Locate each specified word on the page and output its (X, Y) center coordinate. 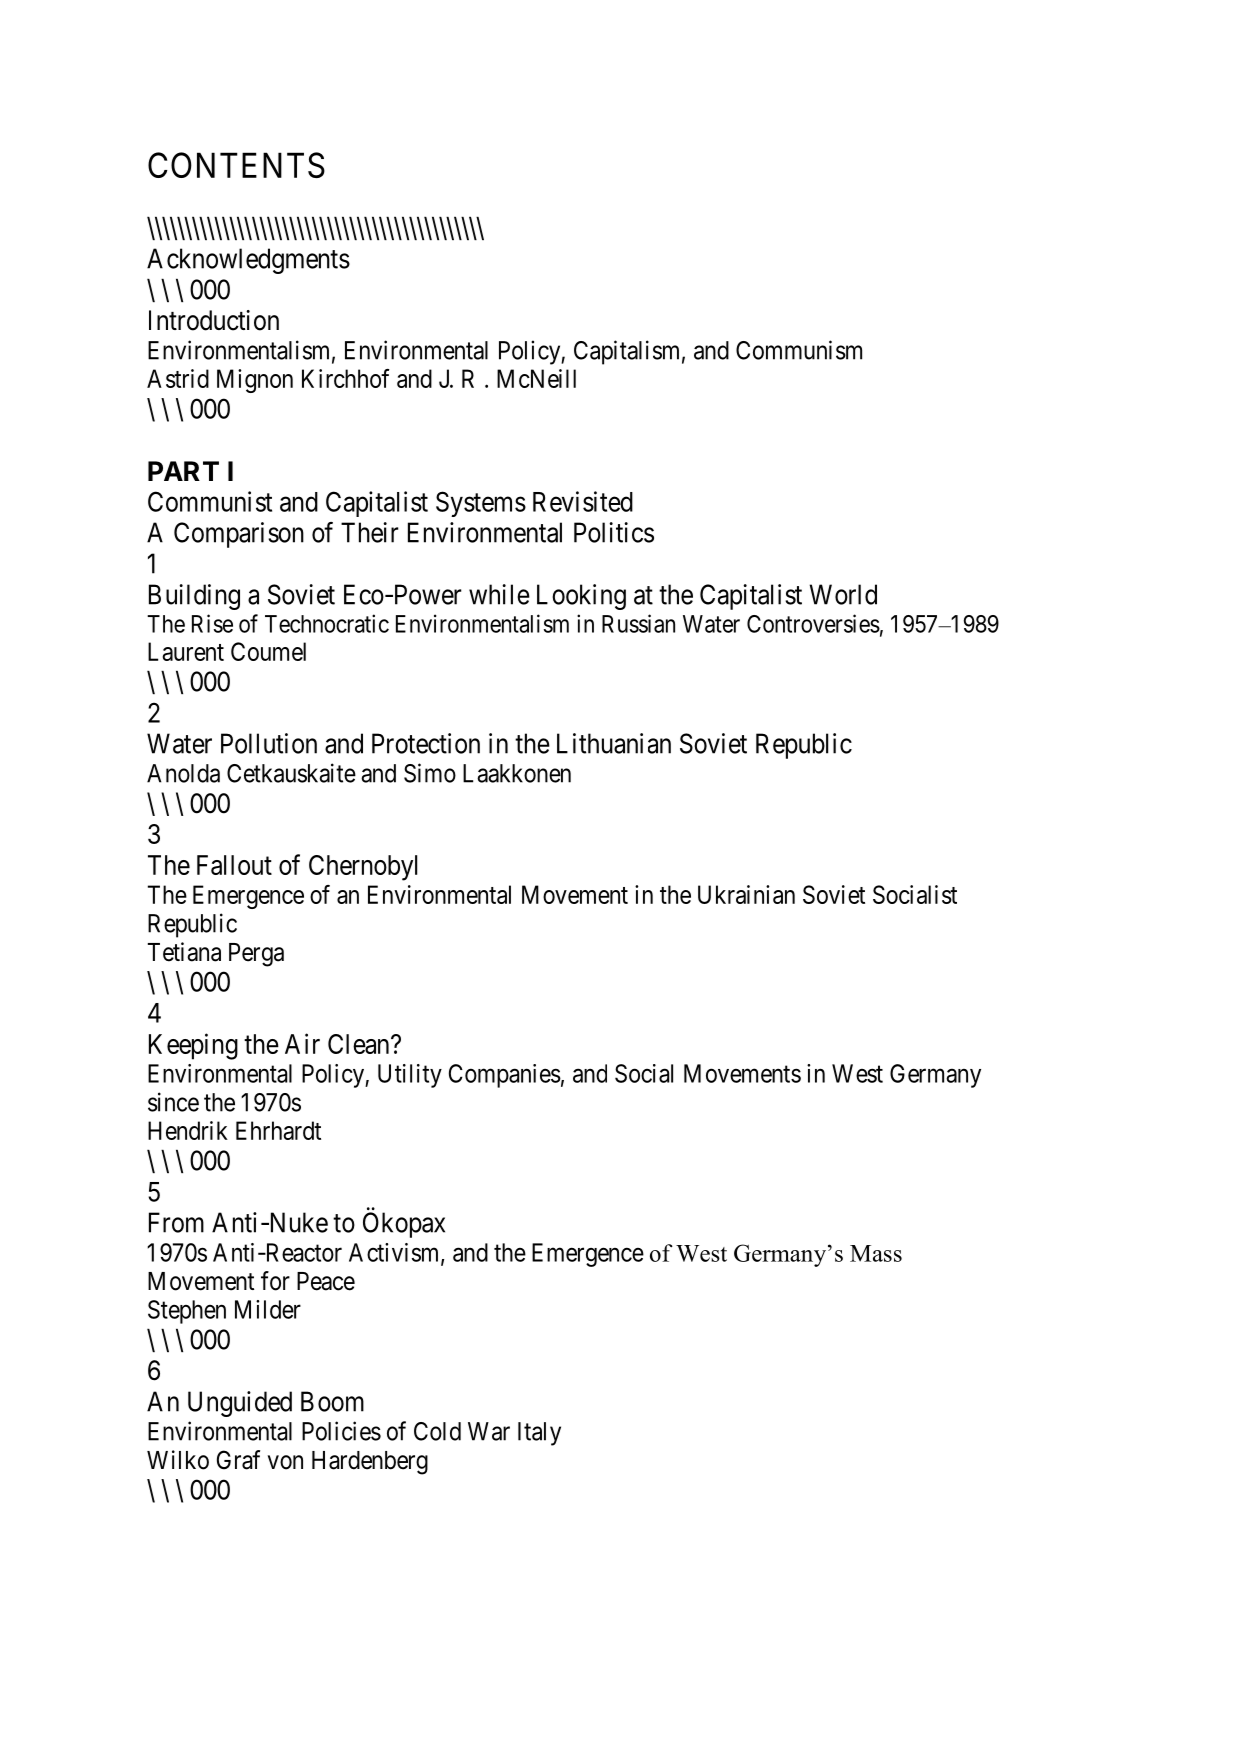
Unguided (240, 1404)
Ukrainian (746, 894)
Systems (481, 504)
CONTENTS (236, 165)
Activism (395, 1253)
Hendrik (188, 1130)
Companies (505, 1076)
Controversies (813, 623)
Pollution (269, 743)
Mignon (255, 381)
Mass (876, 1253)
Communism (799, 350)
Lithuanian (614, 743)
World (843, 594)
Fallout (234, 865)
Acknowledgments (248, 261)
